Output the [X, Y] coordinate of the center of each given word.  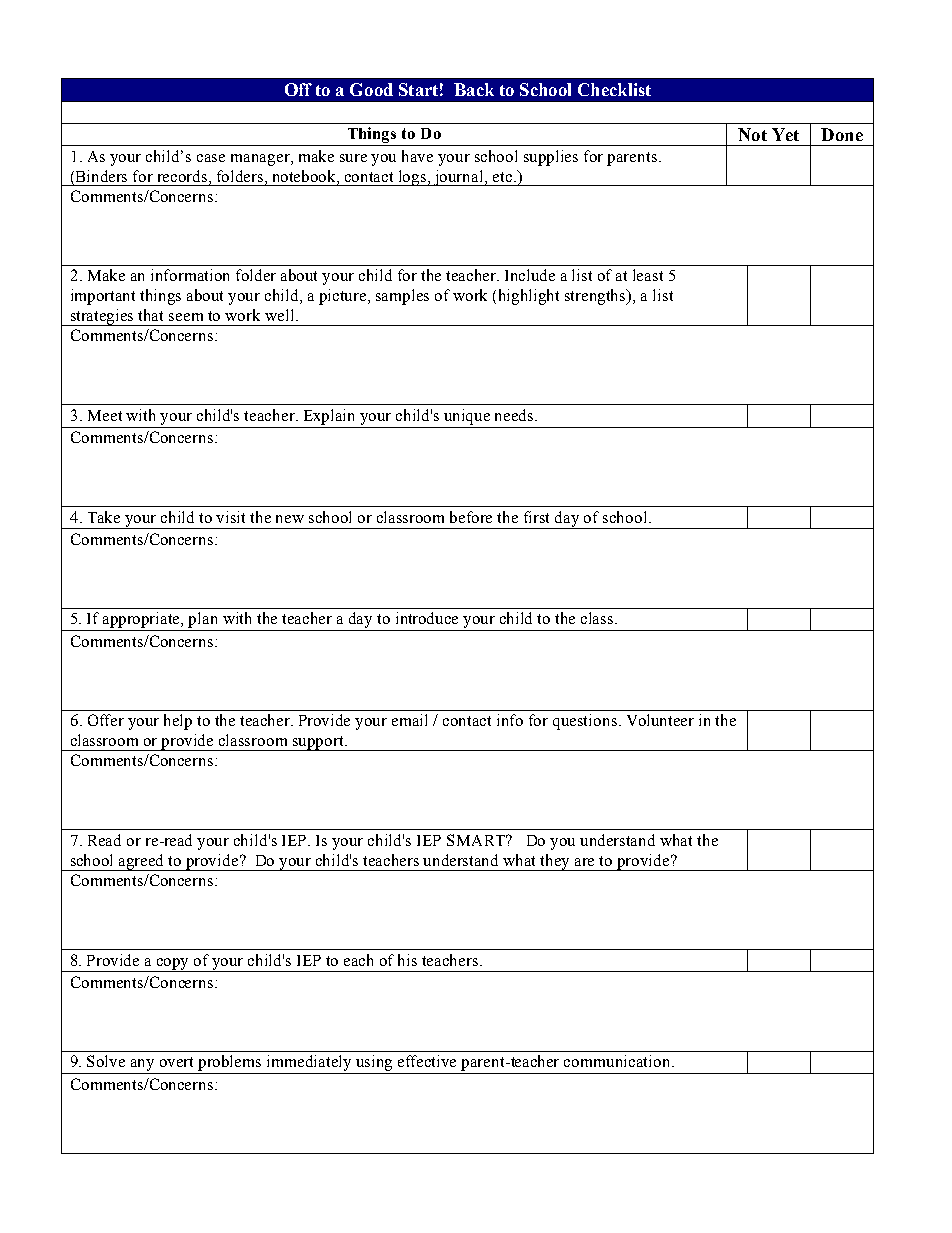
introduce [427, 618]
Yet [785, 134]
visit [230, 517]
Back [474, 89]
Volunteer [660, 720]
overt [176, 1062]
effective [427, 1061]
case [211, 158]
